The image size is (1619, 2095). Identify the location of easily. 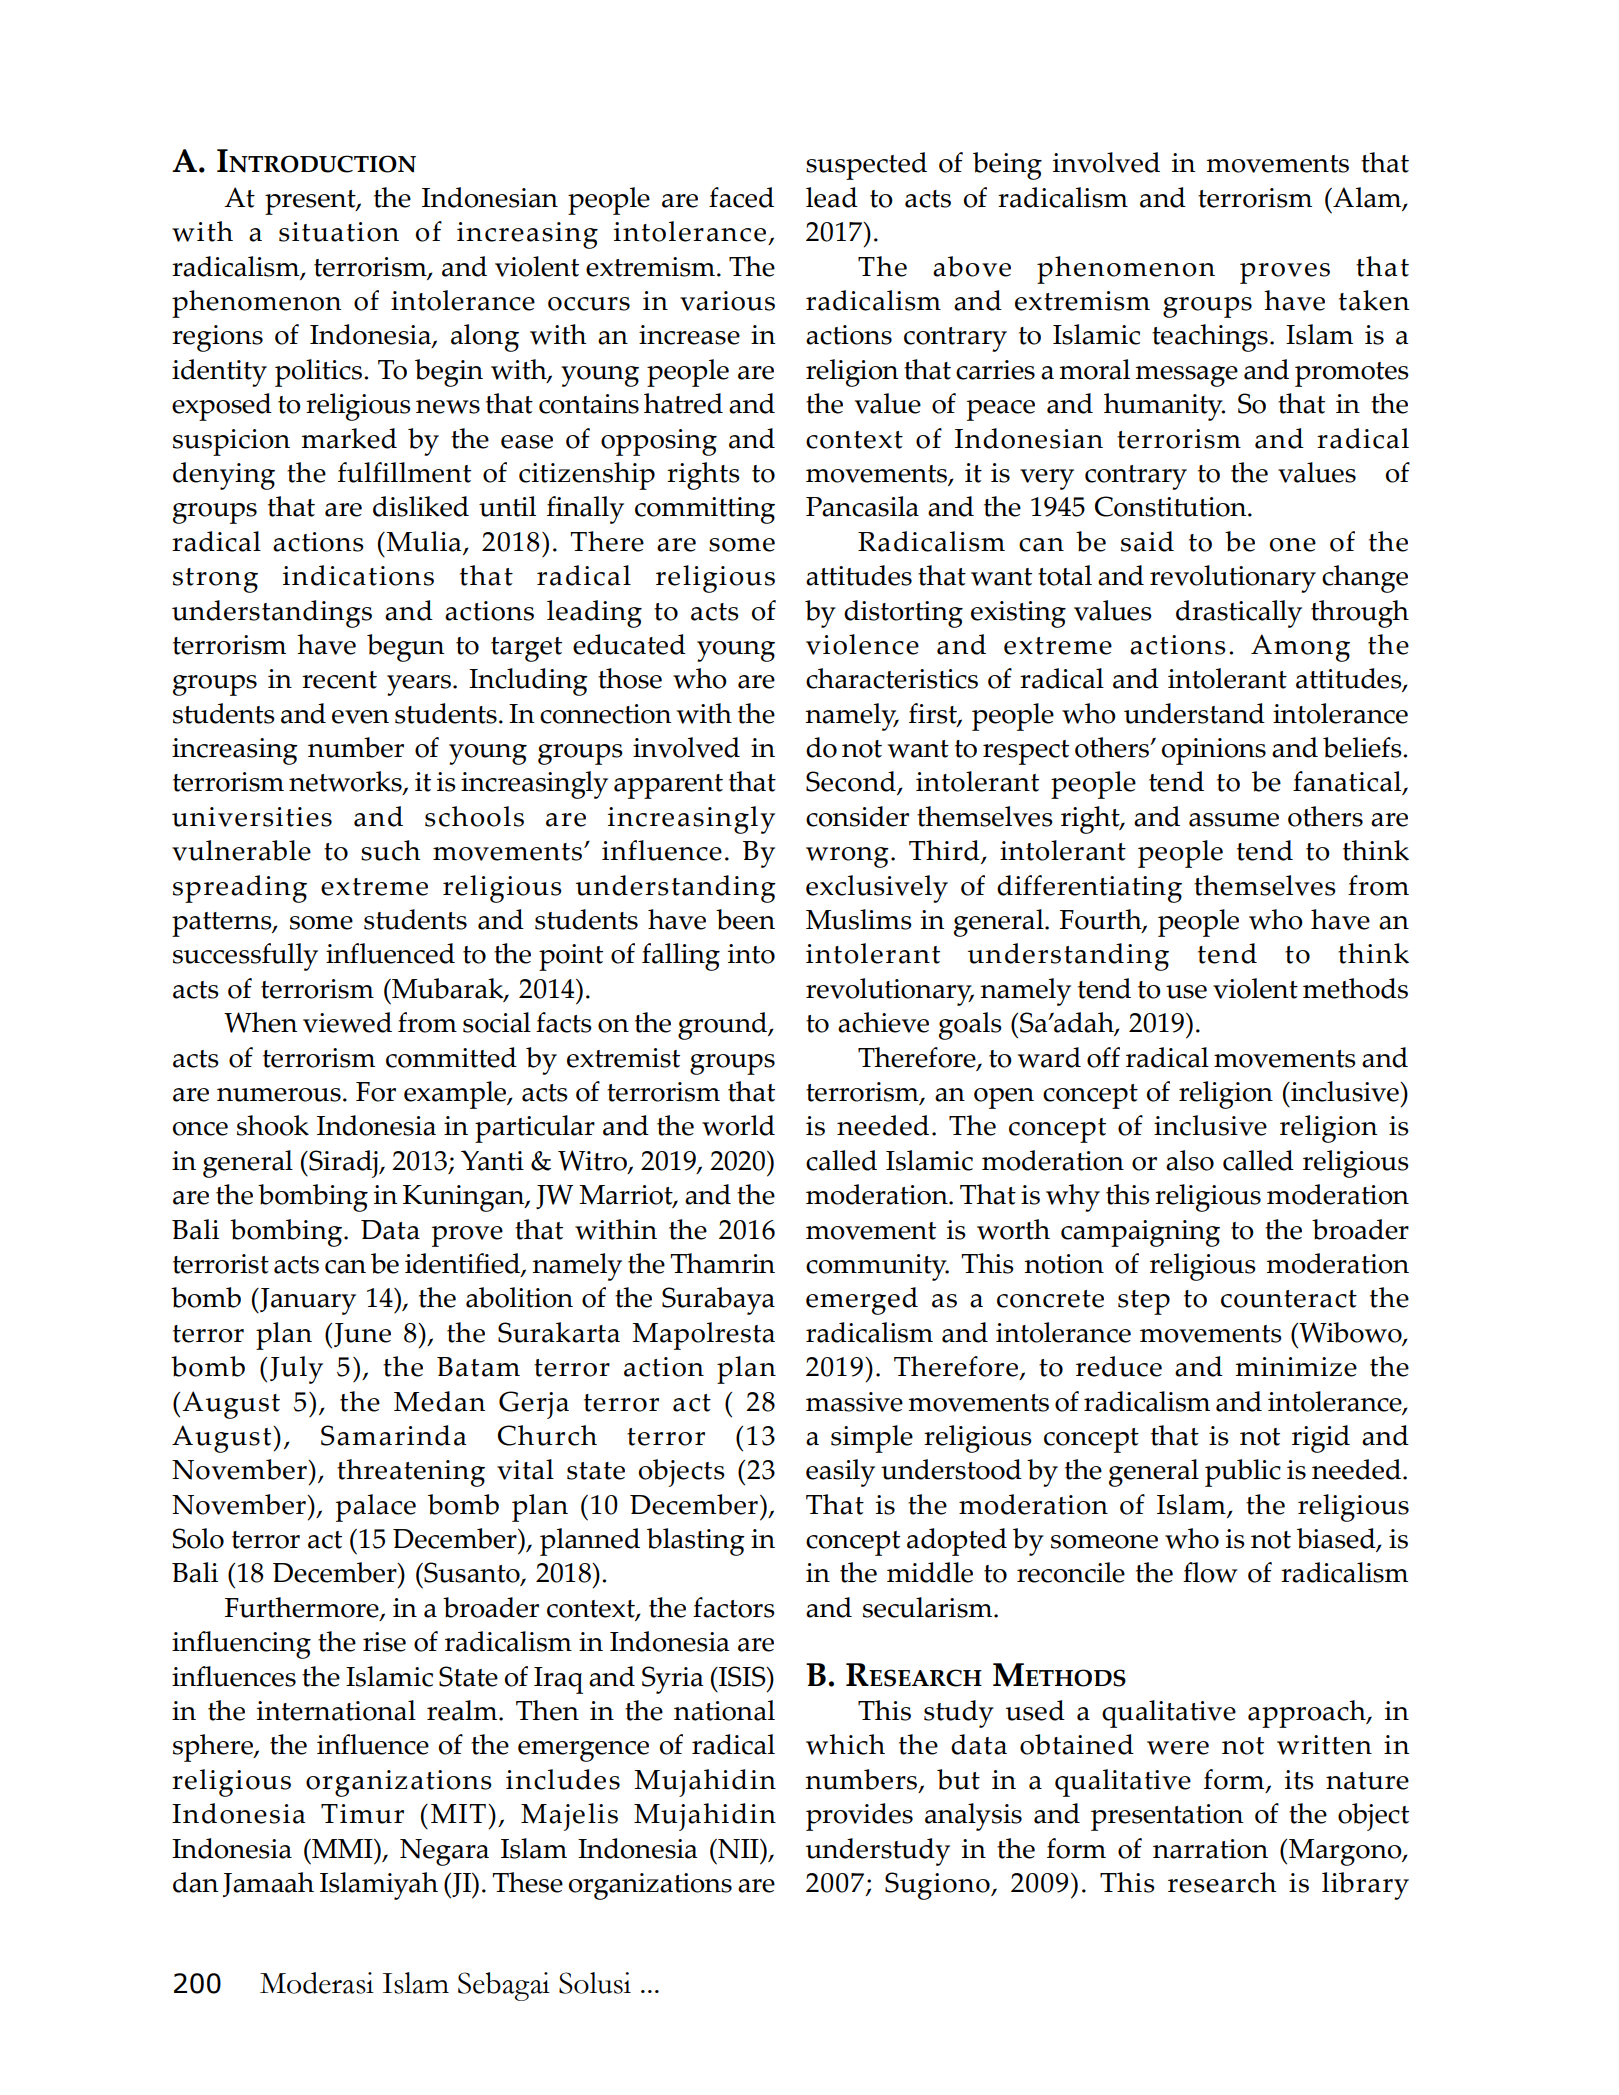
(840, 1473).
